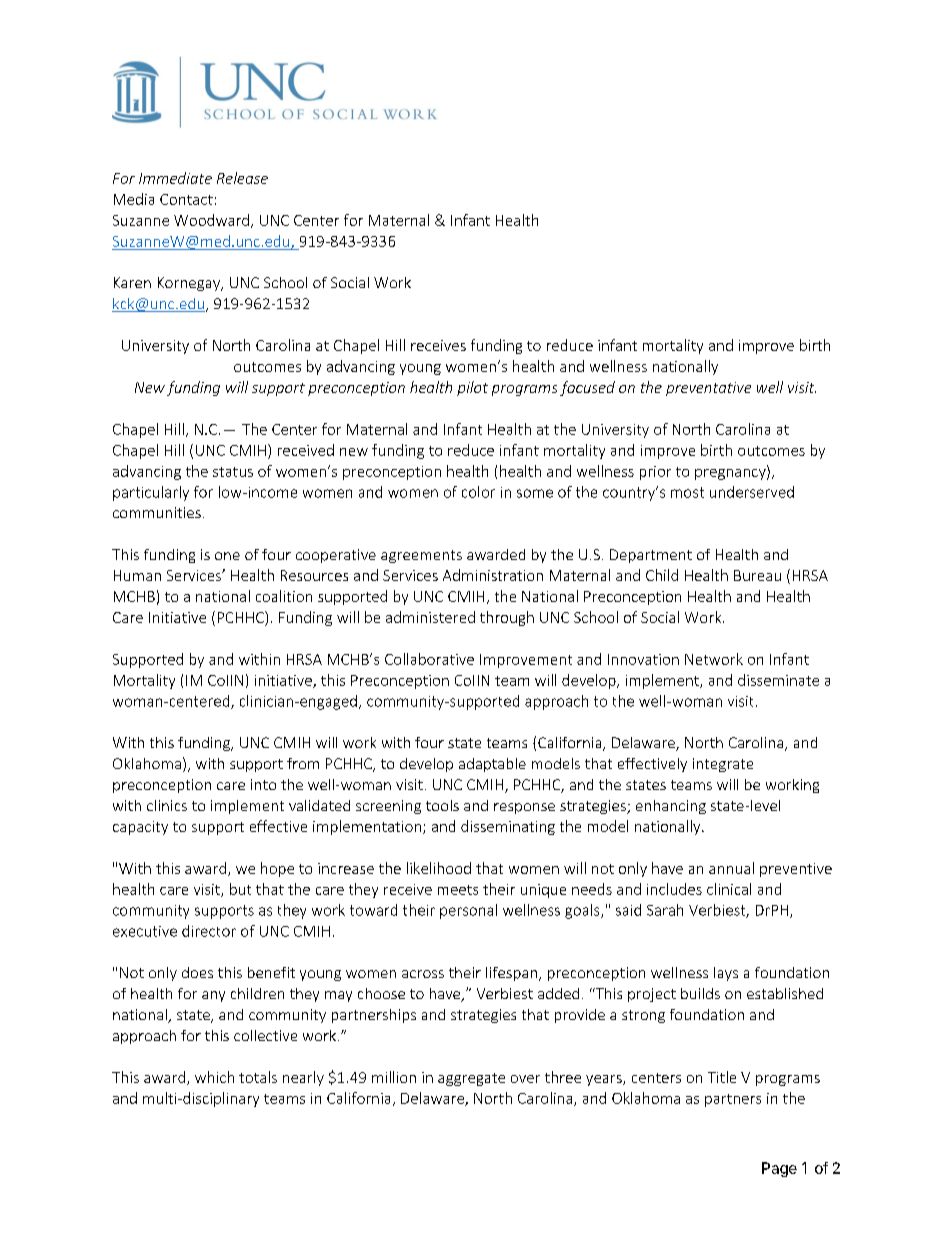 Image resolution: width=952 pixels, height=1233 pixels. Describe the element at coordinates (211, 220) in the screenshot. I see `Woodward` at that location.
